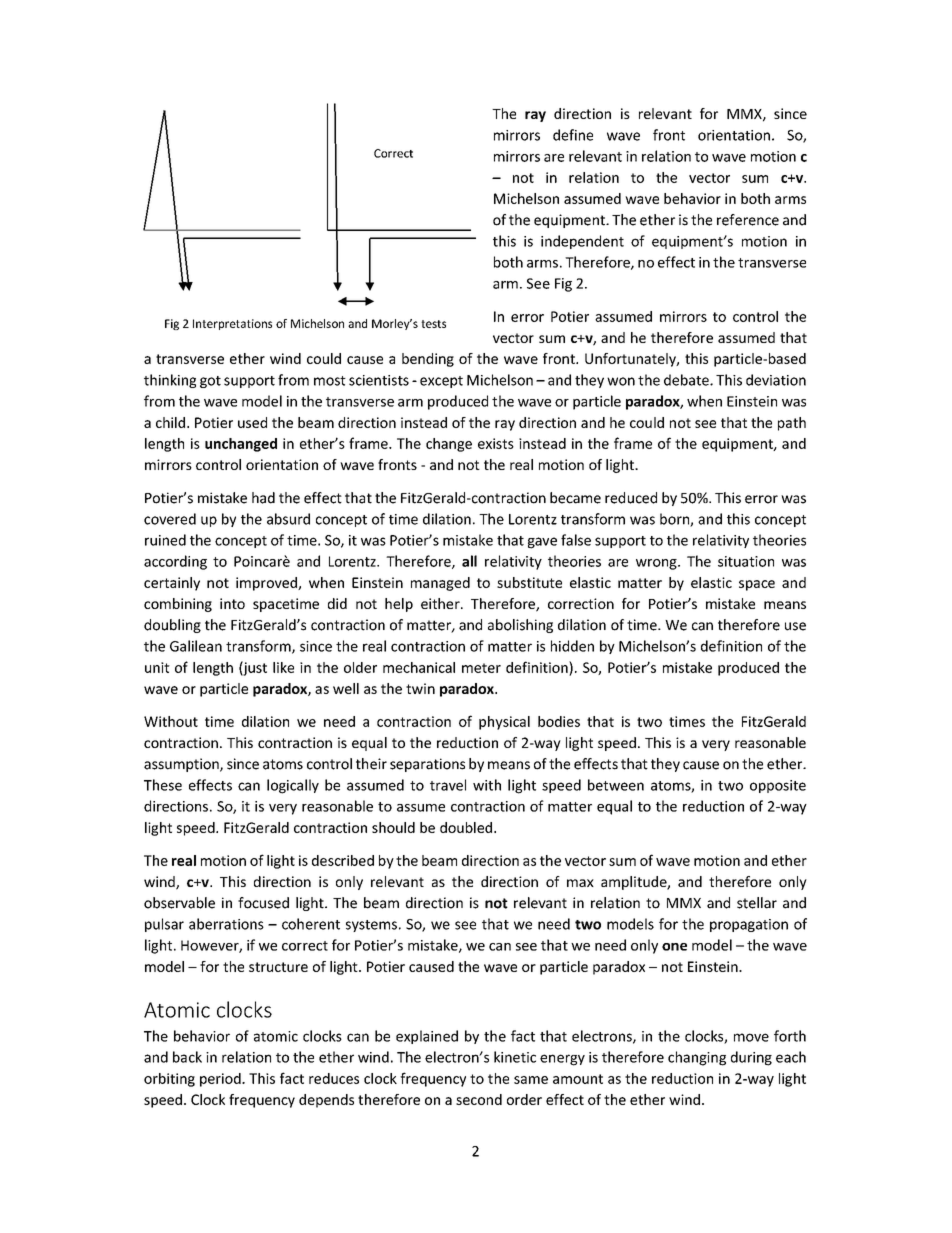 This screenshot has width=952, height=1233. What do you see at coordinates (697, 1058) in the screenshot?
I see `changing` at bounding box center [697, 1058].
